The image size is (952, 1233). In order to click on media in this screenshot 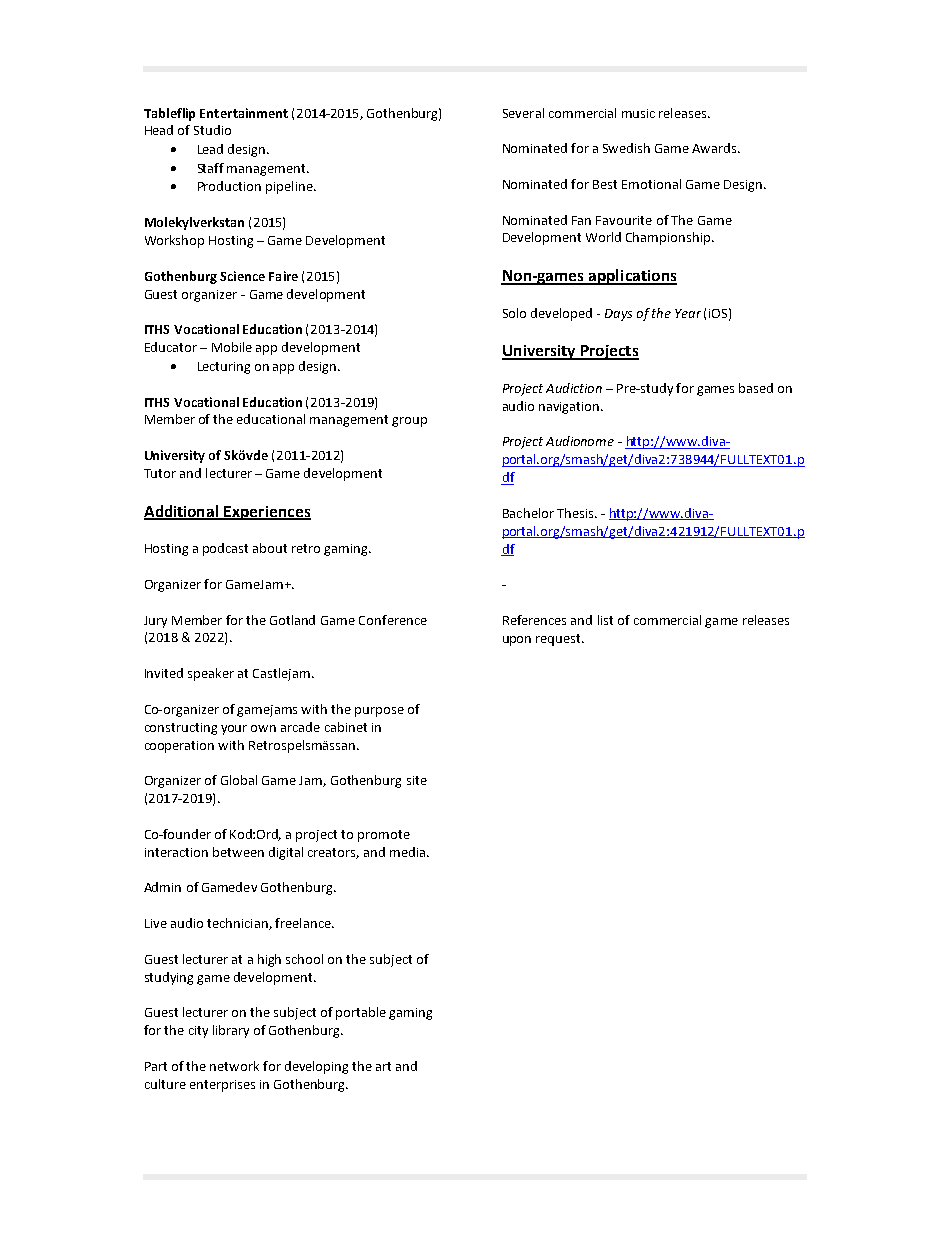, I will do `click(409, 852)`.
